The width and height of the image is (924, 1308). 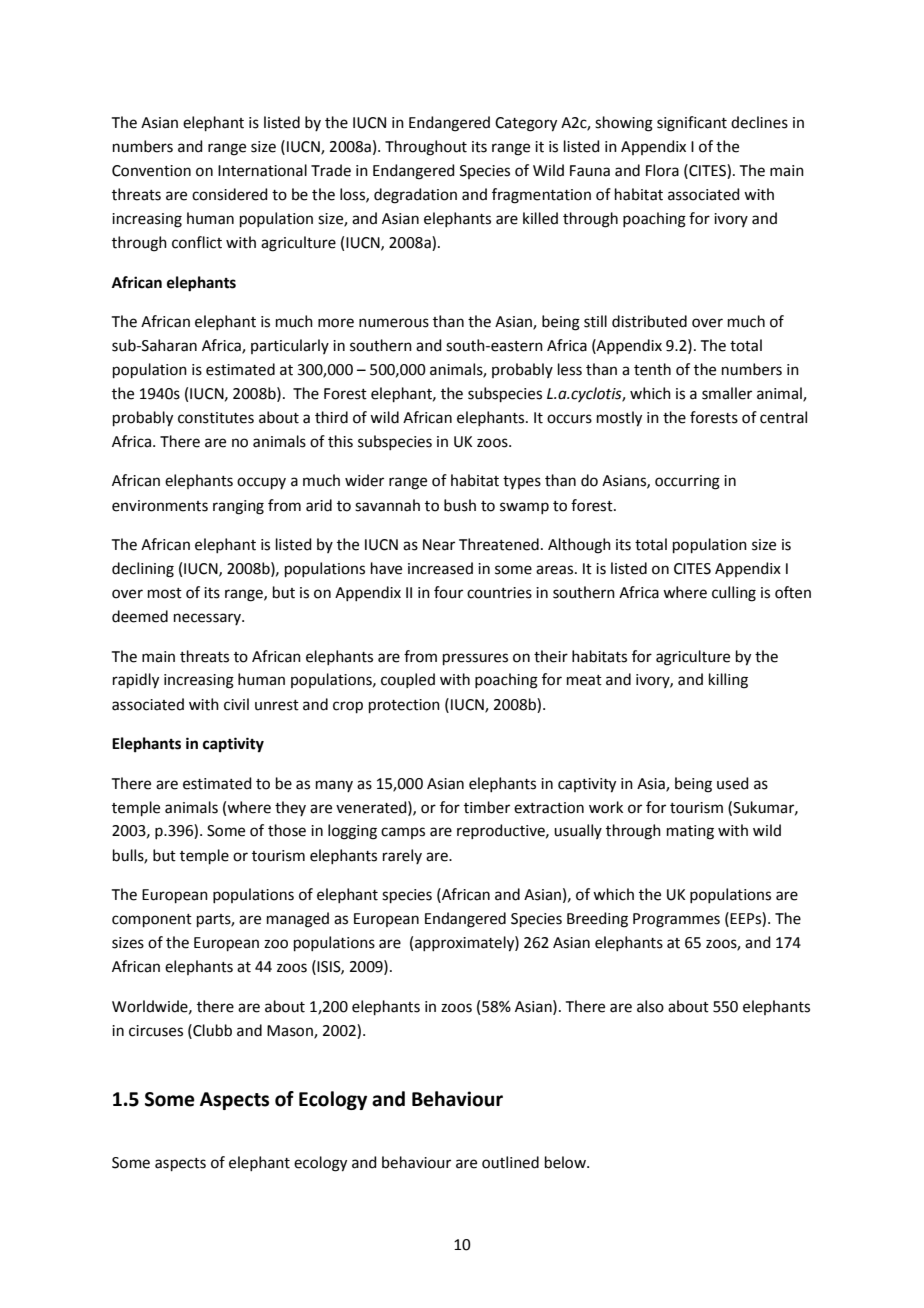 What do you see at coordinates (487, 807) in the image?
I see `timber` at bounding box center [487, 807].
